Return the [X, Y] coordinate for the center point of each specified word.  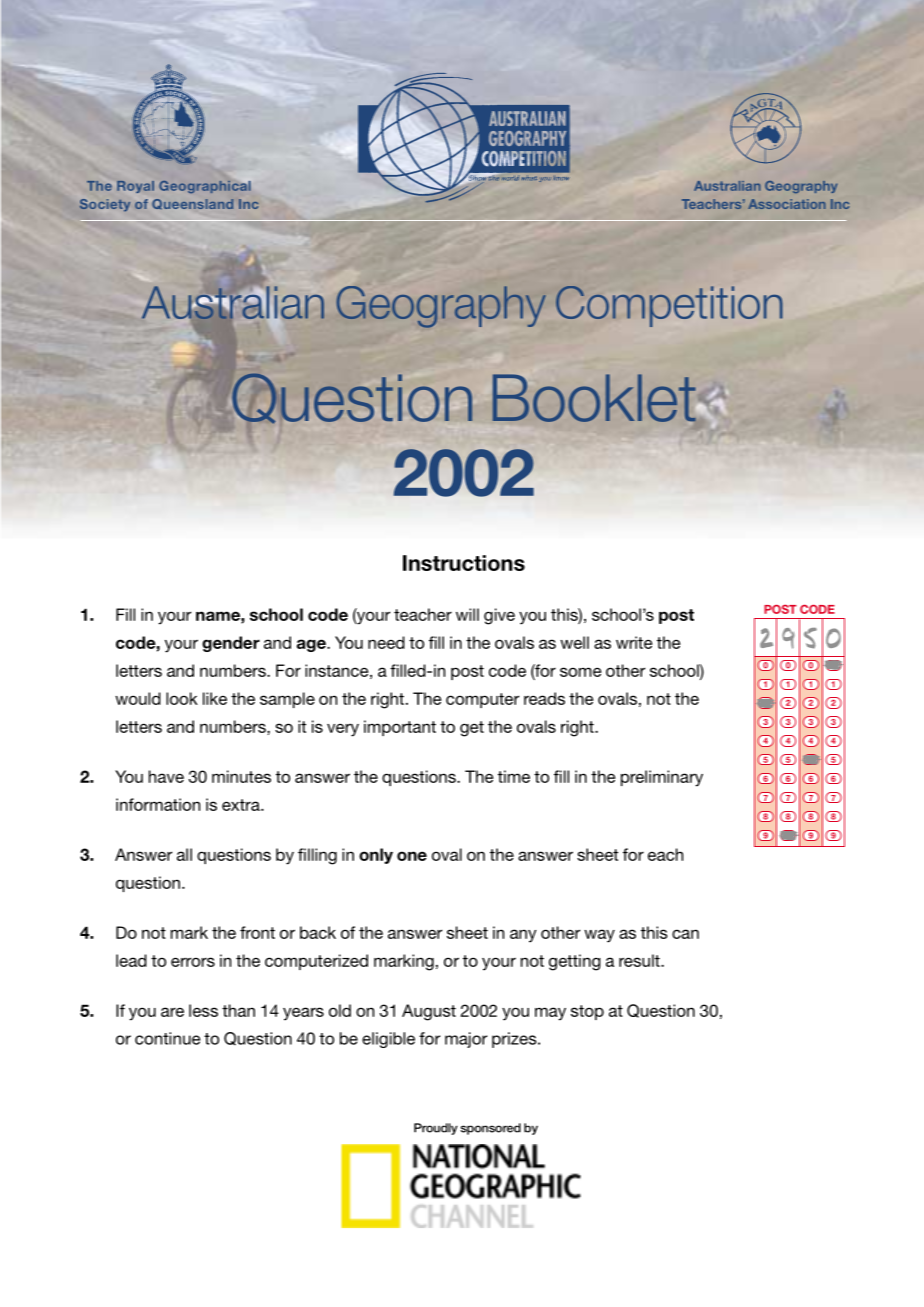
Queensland [192, 204]
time [514, 776]
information [158, 804]
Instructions [464, 563]
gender [231, 644]
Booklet [595, 398]
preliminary [662, 778]
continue [167, 1038]
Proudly [436, 1129]
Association [787, 204]
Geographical [205, 187]
